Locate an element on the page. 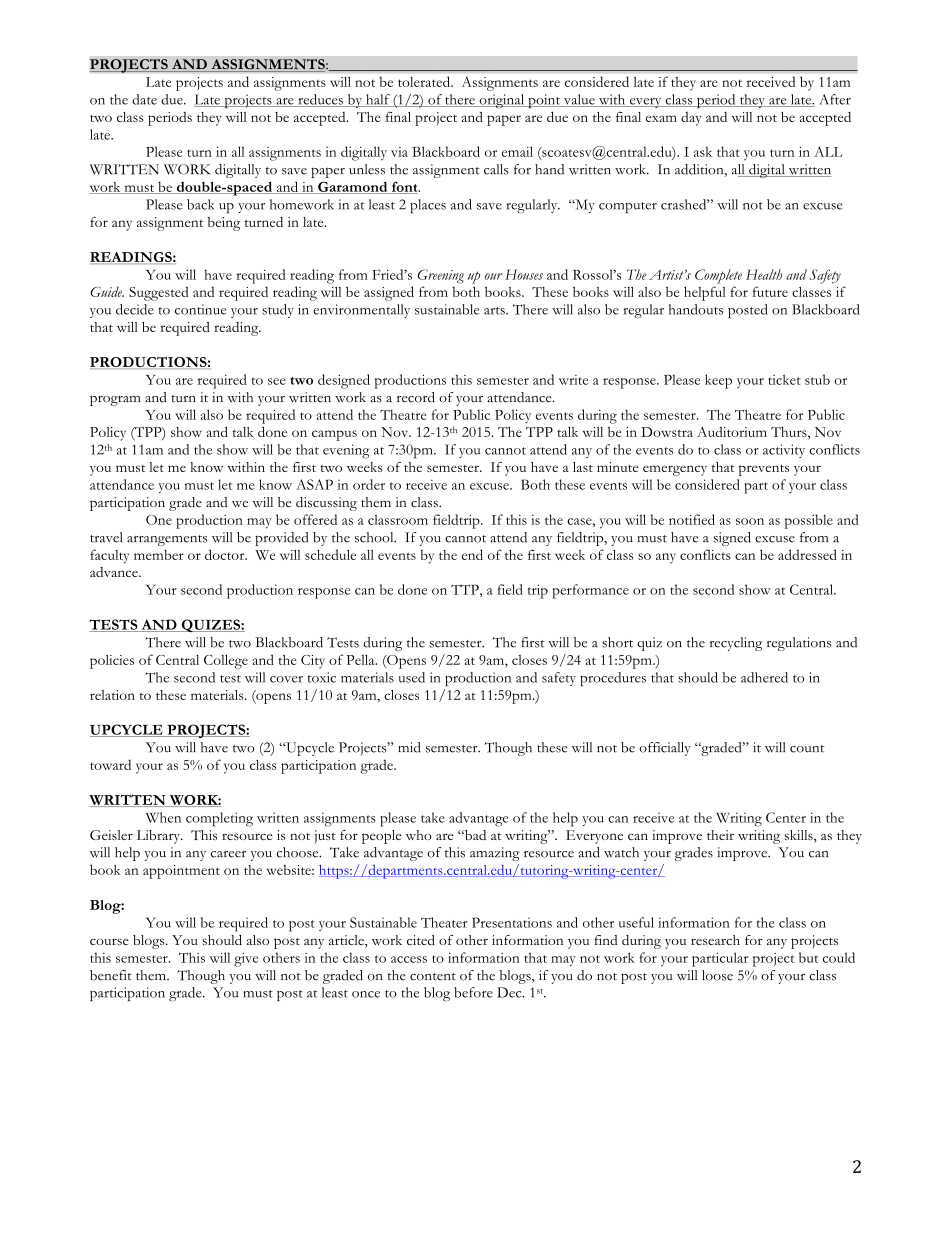 This image has height=1233, width=952. date is located at coordinates (144, 99).
